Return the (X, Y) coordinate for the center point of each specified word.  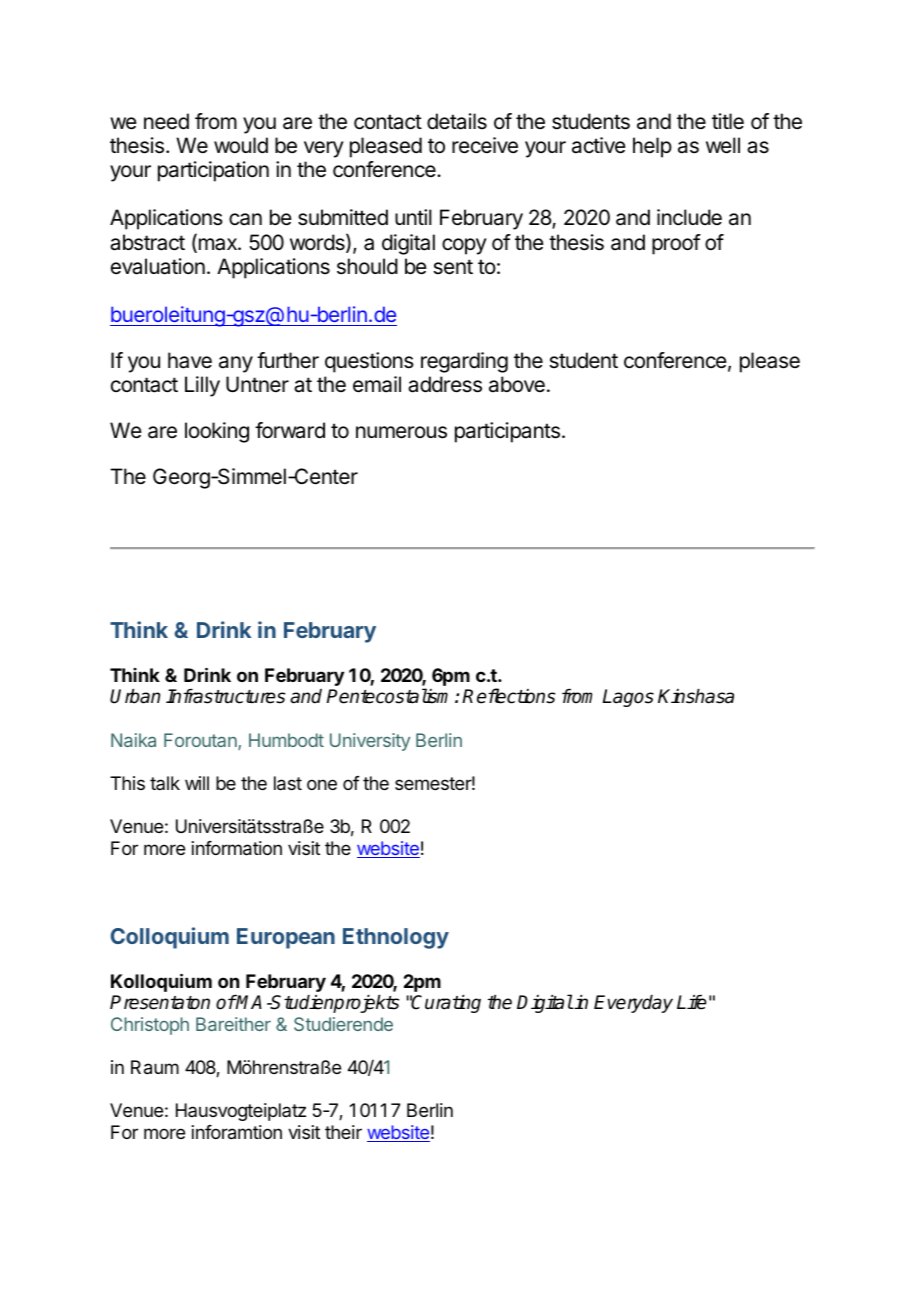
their (343, 1132)
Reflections (508, 696)
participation (213, 171)
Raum (155, 1067)
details (457, 121)
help (652, 147)
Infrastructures (225, 696)
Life (692, 1002)
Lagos (628, 698)
